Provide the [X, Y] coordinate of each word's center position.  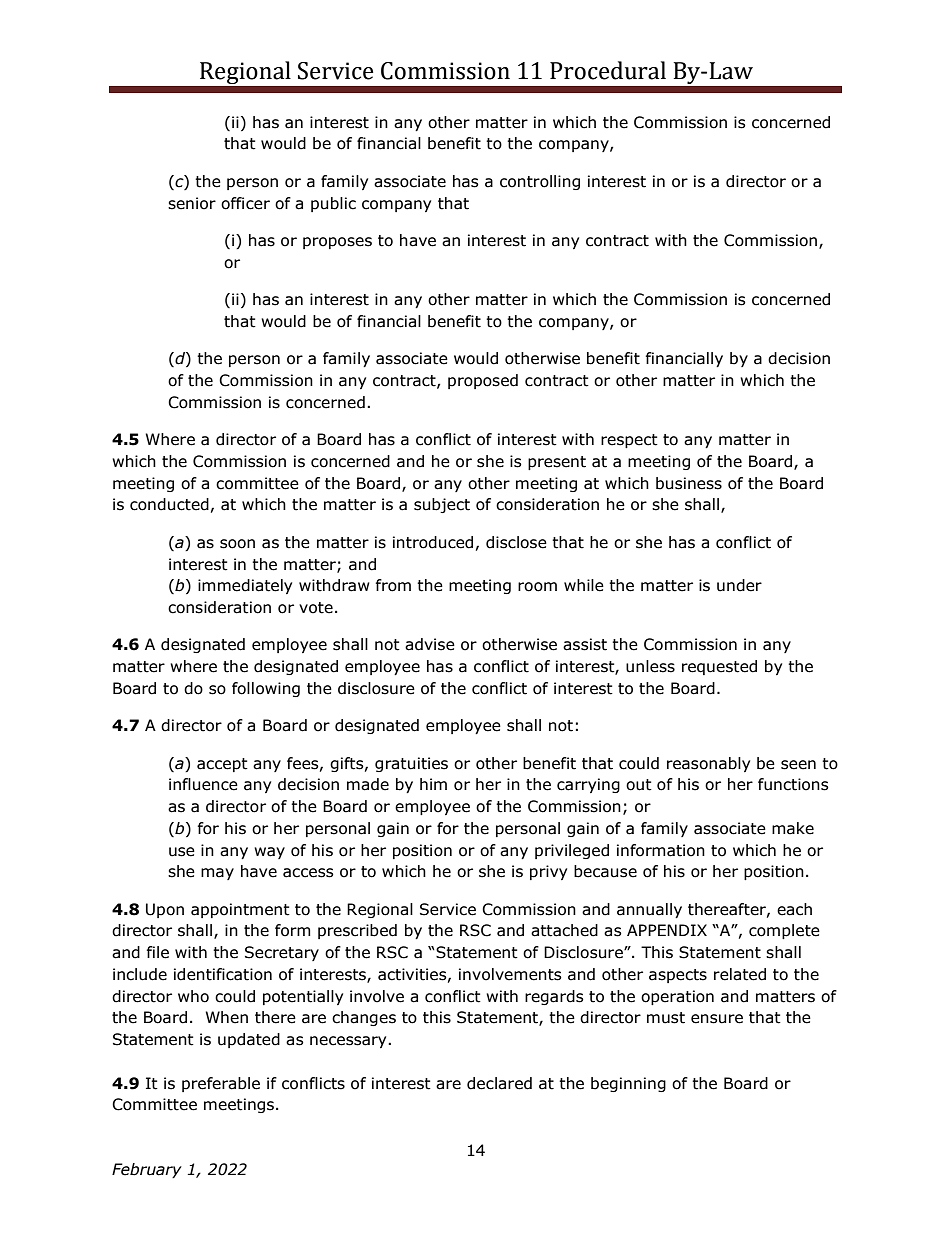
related [740, 974]
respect [629, 441]
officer [245, 203]
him [433, 784]
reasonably [708, 764]
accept [222, 765]
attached [564, 930]
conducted [169, 504]
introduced [433, 542]
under [739, 585]
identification [223, 974]
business [689, 483]
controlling [540, 182]
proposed [483, 381]
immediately [245, 586]
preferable [221, 1084]
